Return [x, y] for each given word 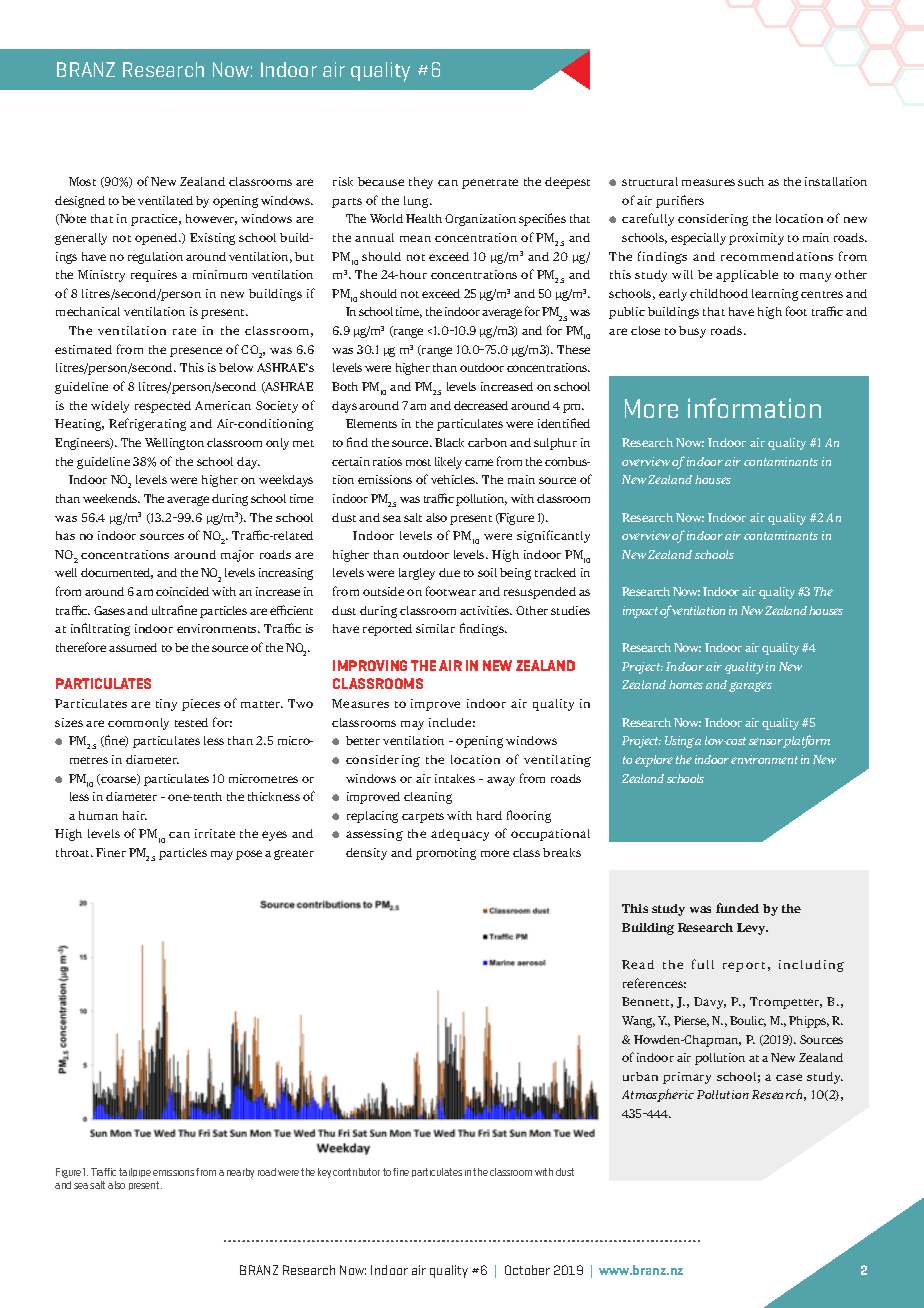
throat [74, 852]
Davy [710, 1003]
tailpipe [135, 1172]
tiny [166, 705]
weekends [111, 498]
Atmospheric [658, 1095]
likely [448, 463]
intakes [455, 778]
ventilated [165, 200]
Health [424, 218]
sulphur [555, 444]
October [527, 1270]
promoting [446, 854]
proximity [756, 239]
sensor [766, 743]
